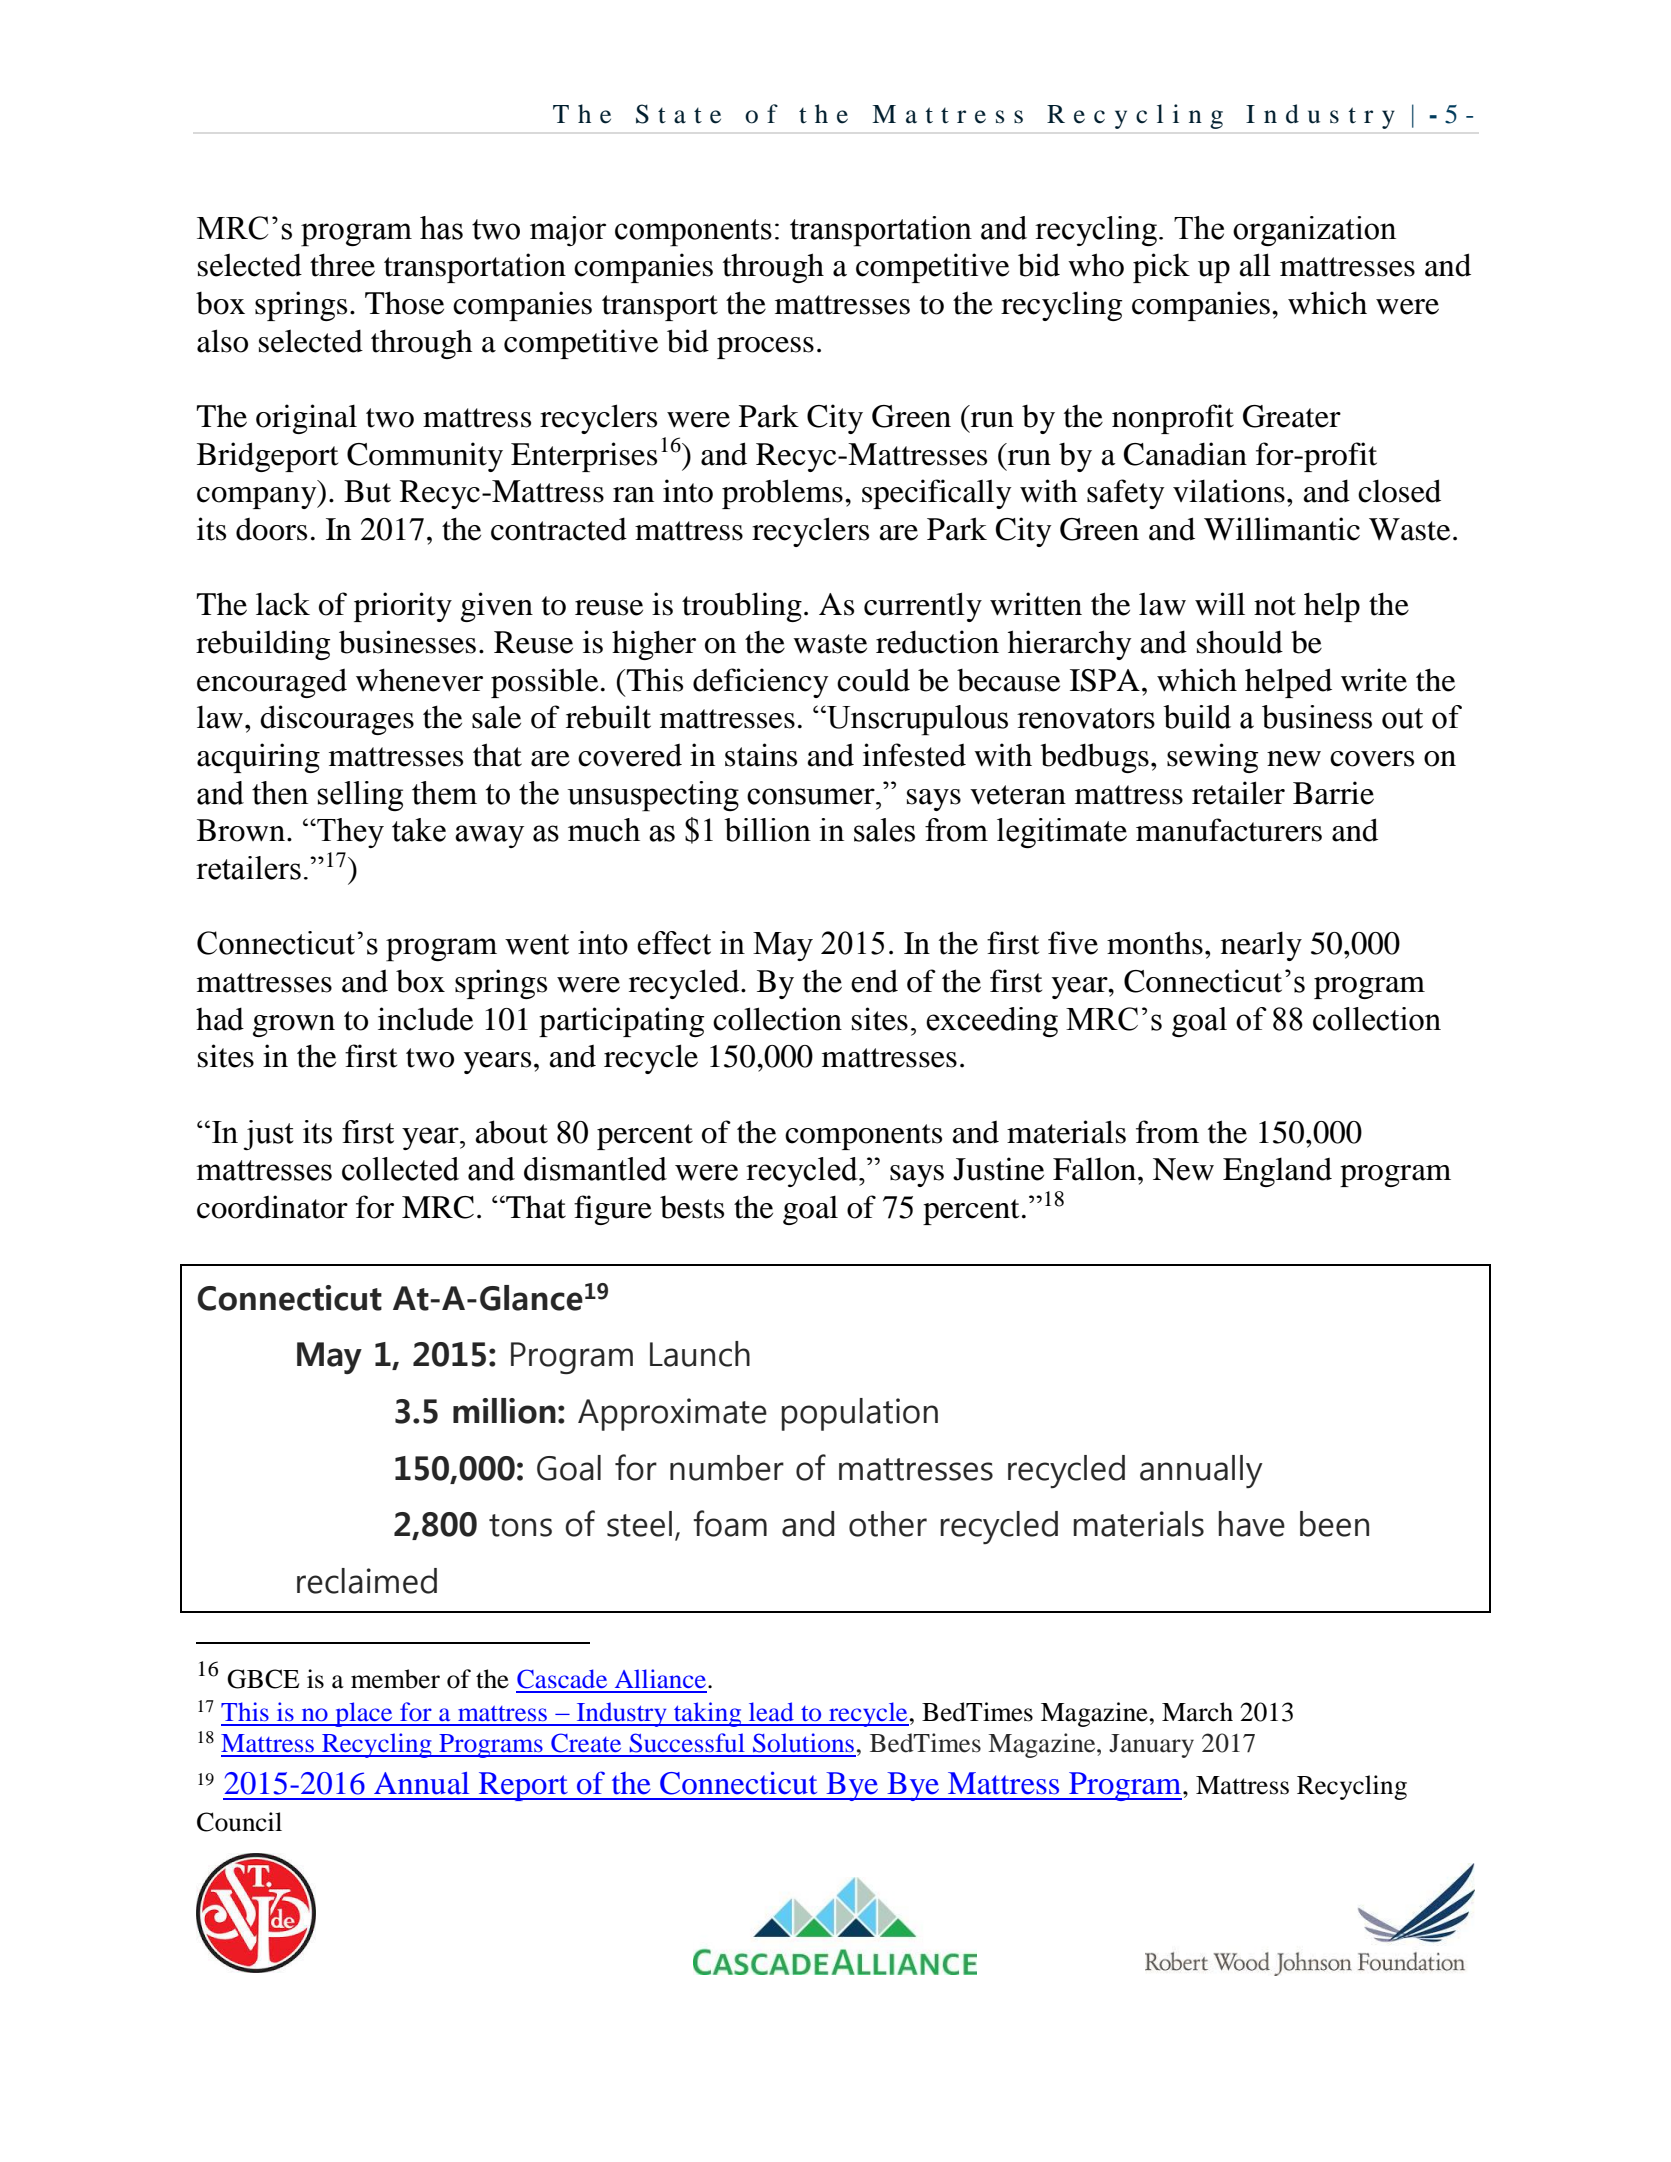 The height and width of the document is (2162, 1671). I want to click on process, so click(765, 348).
